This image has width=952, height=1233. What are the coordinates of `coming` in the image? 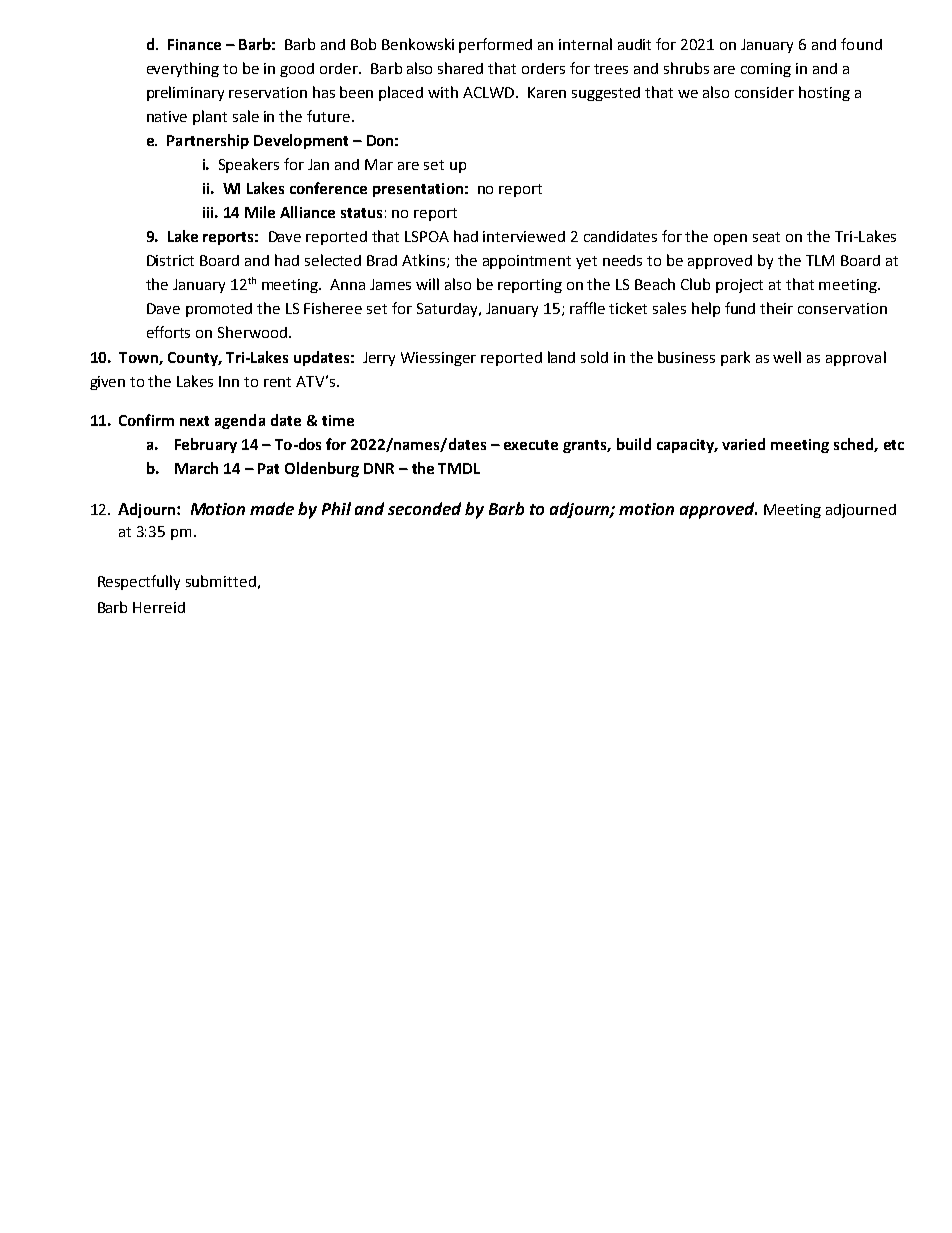 It's located at (766, 70).
